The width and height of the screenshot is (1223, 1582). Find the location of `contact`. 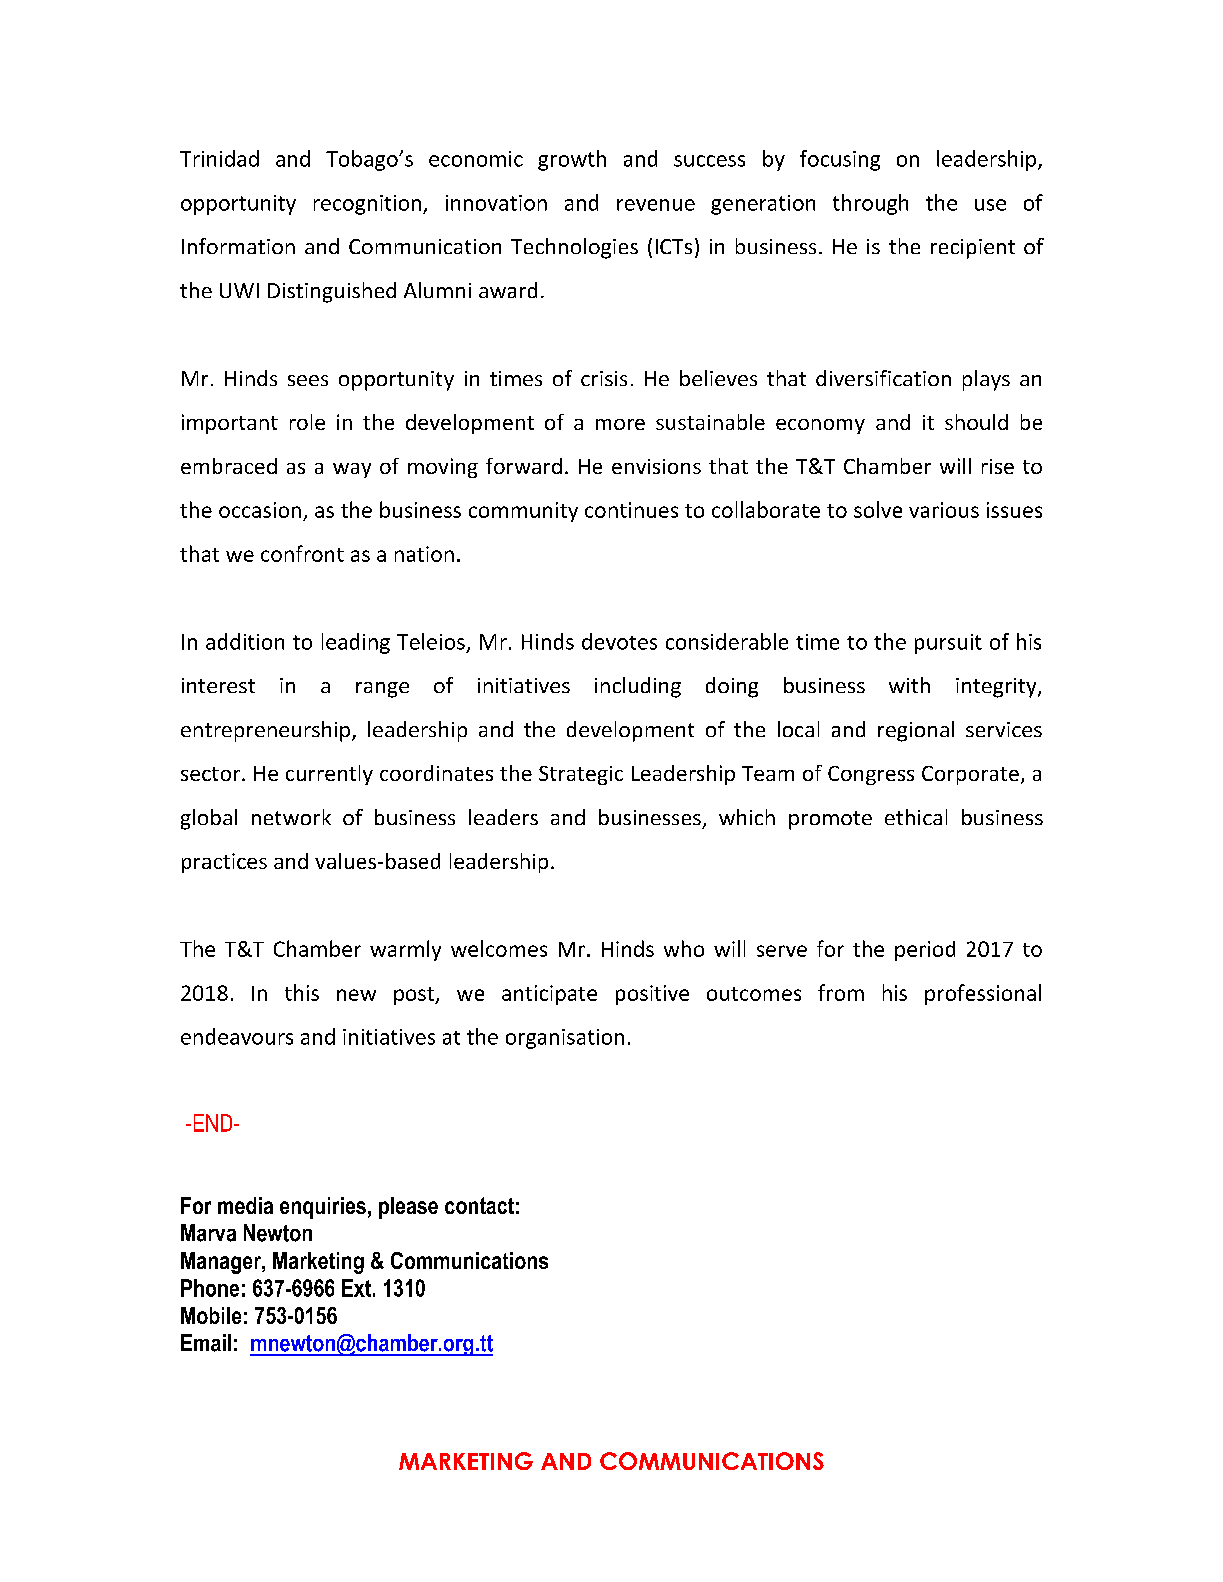

contact is located at coordinates (479, 1205).
